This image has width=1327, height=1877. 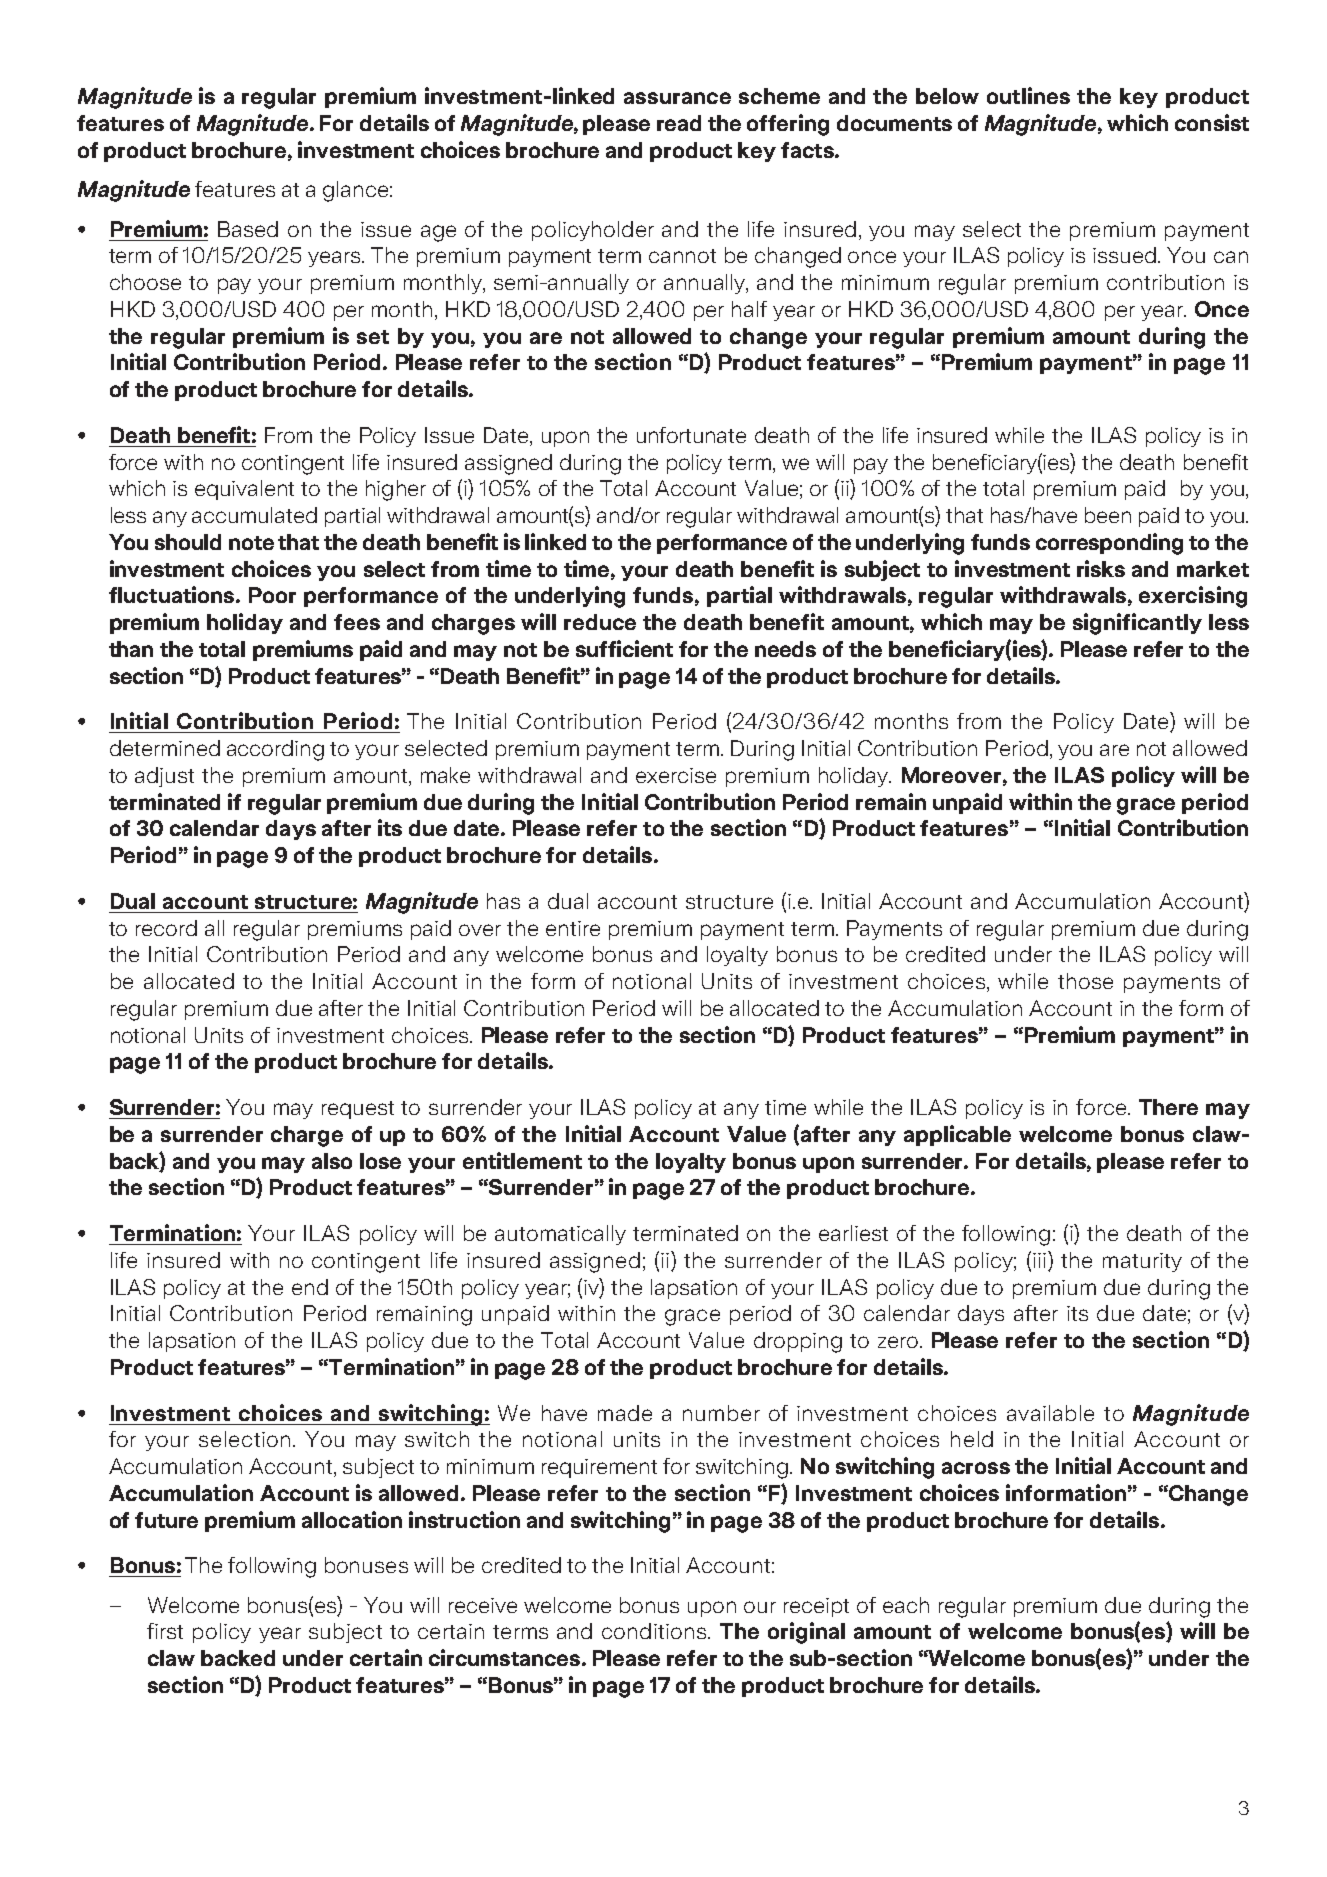 I want to click on significantly, so click(x=1137, y=624).
